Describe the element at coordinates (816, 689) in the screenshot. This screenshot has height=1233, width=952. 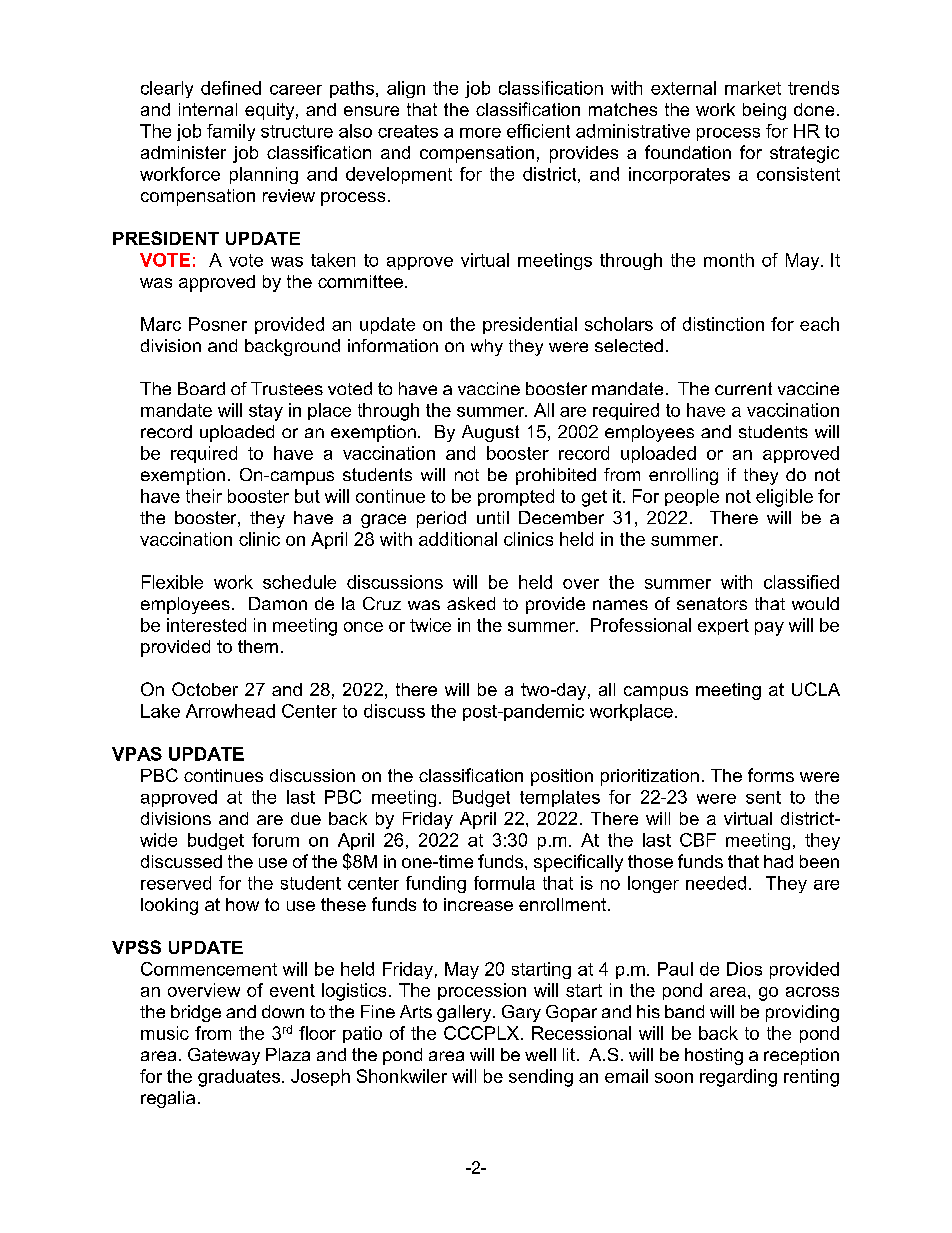
I see `UCLA` at that location.
